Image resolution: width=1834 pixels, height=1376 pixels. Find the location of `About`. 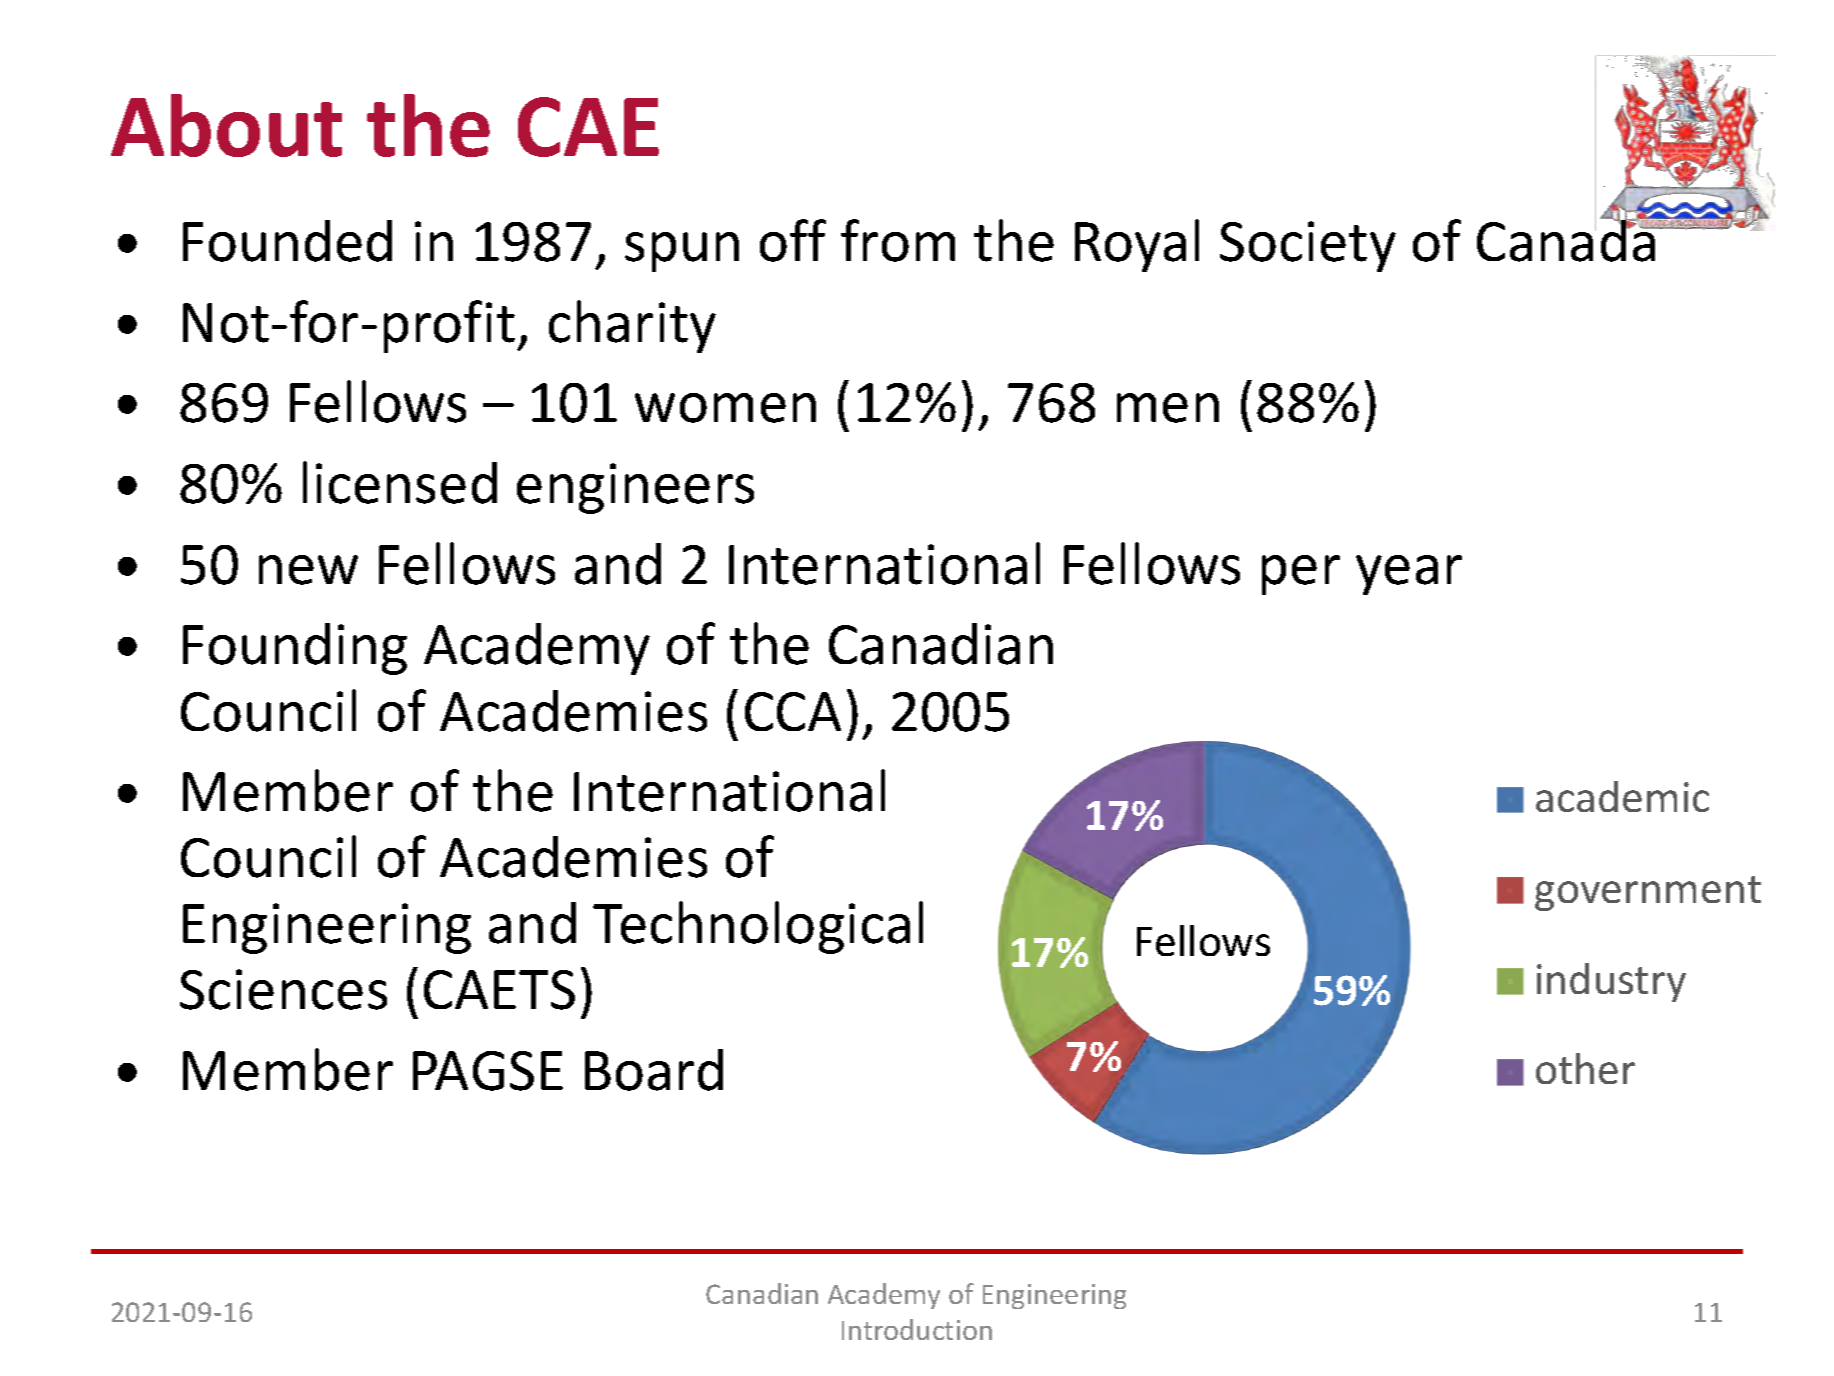

About is located at coordinates (226, 125).
